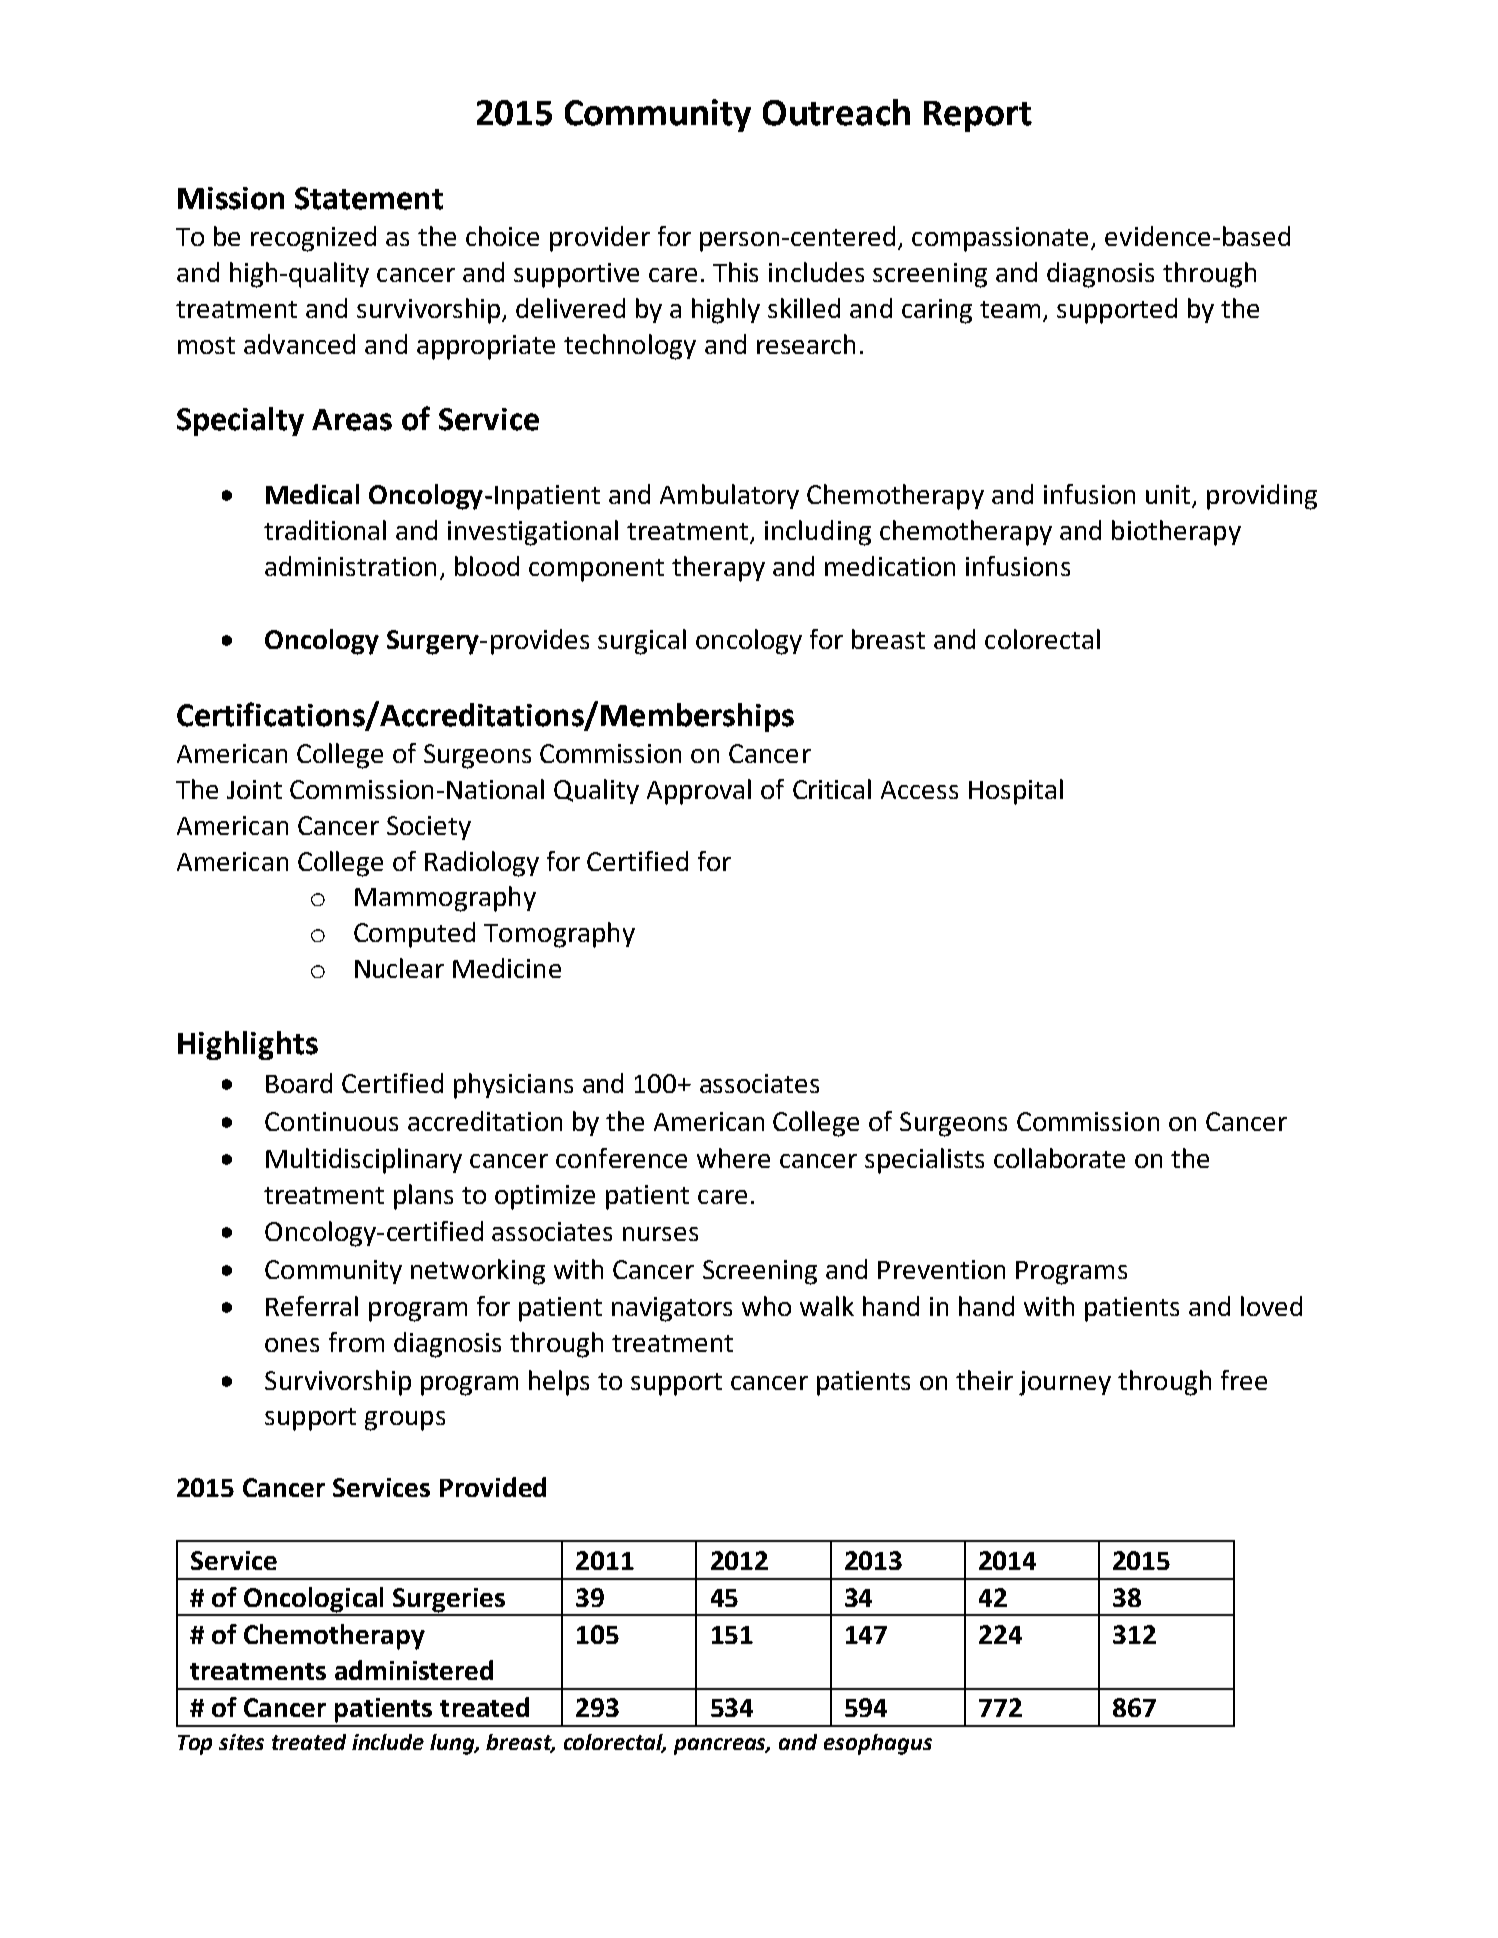  I want to click on administration, so click(350, 566).
